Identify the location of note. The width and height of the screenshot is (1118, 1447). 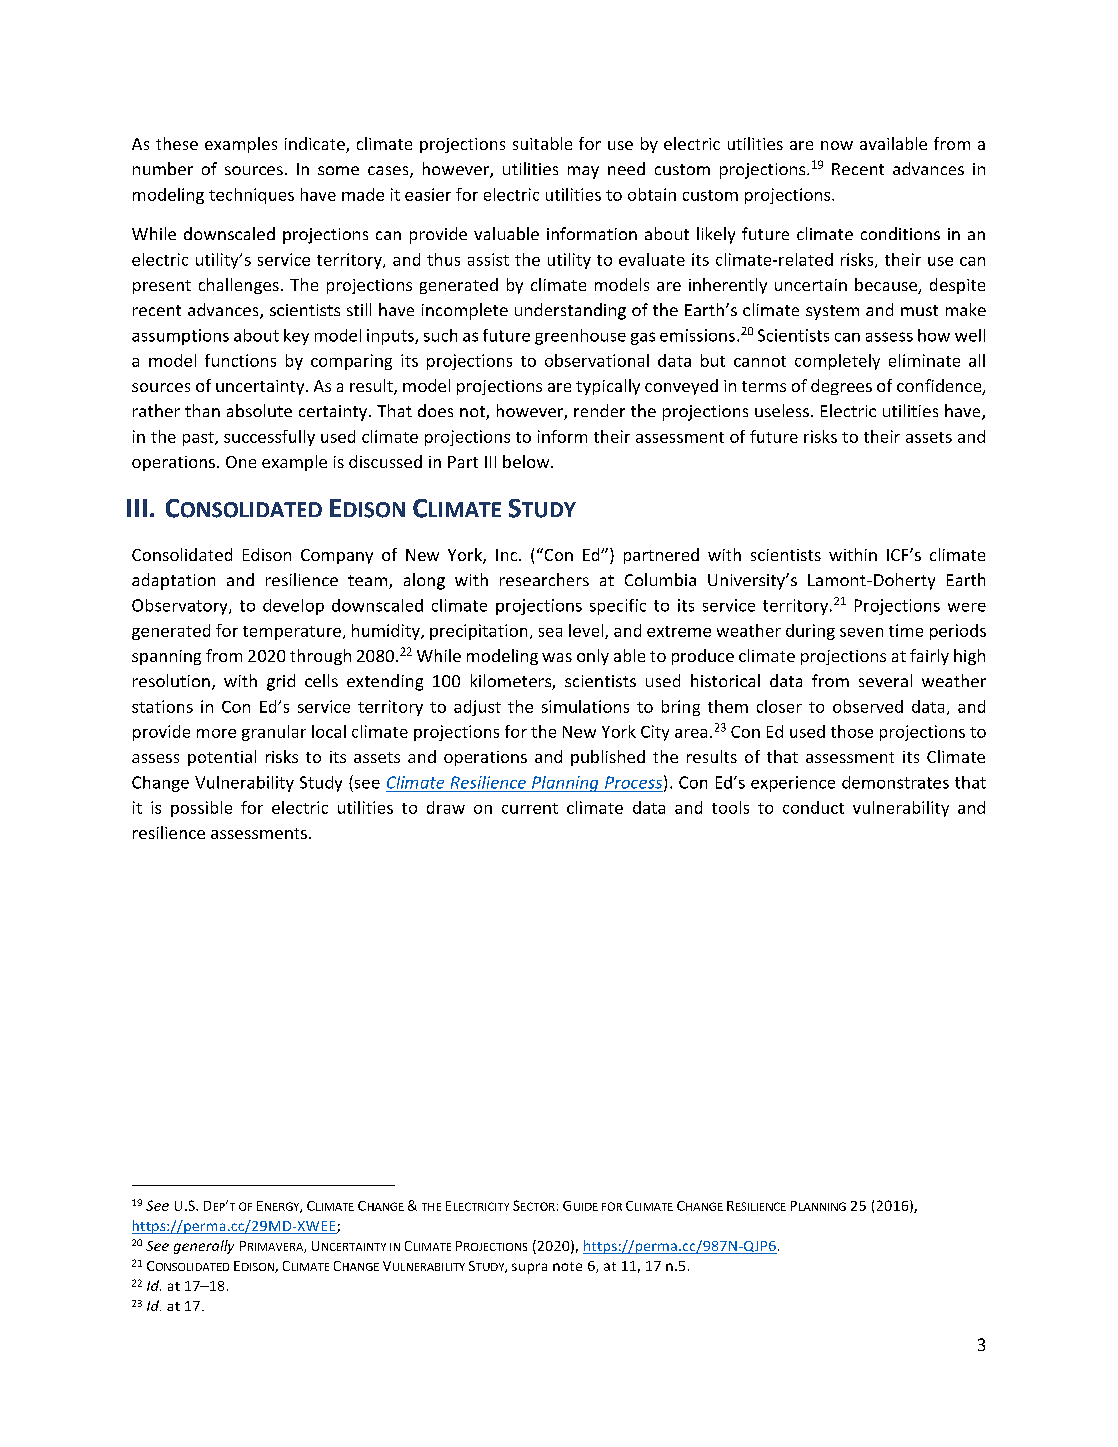
(567, 1266).
